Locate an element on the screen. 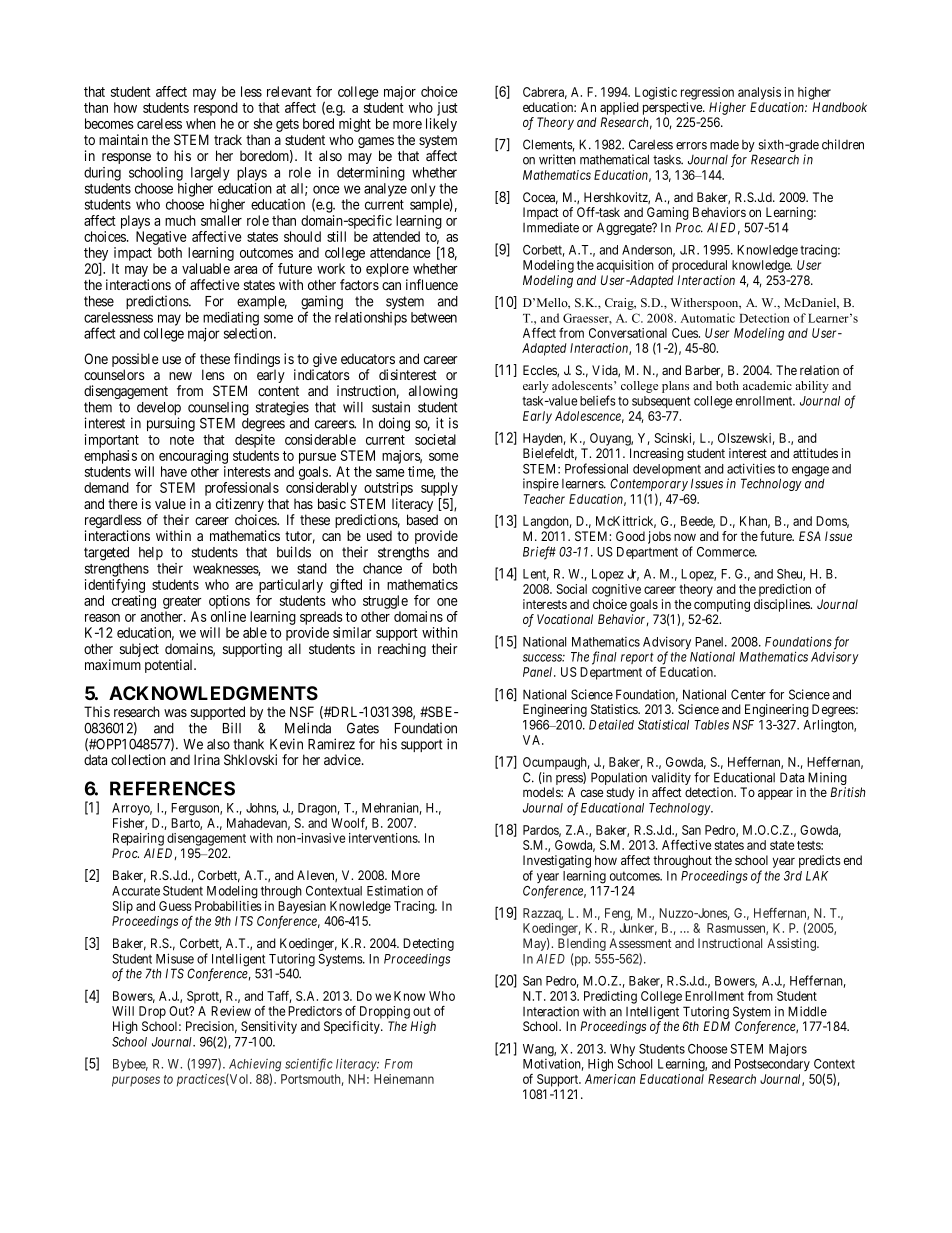 This screenshot has width=952, height=1233. just is located at coordinates (447, 109).
